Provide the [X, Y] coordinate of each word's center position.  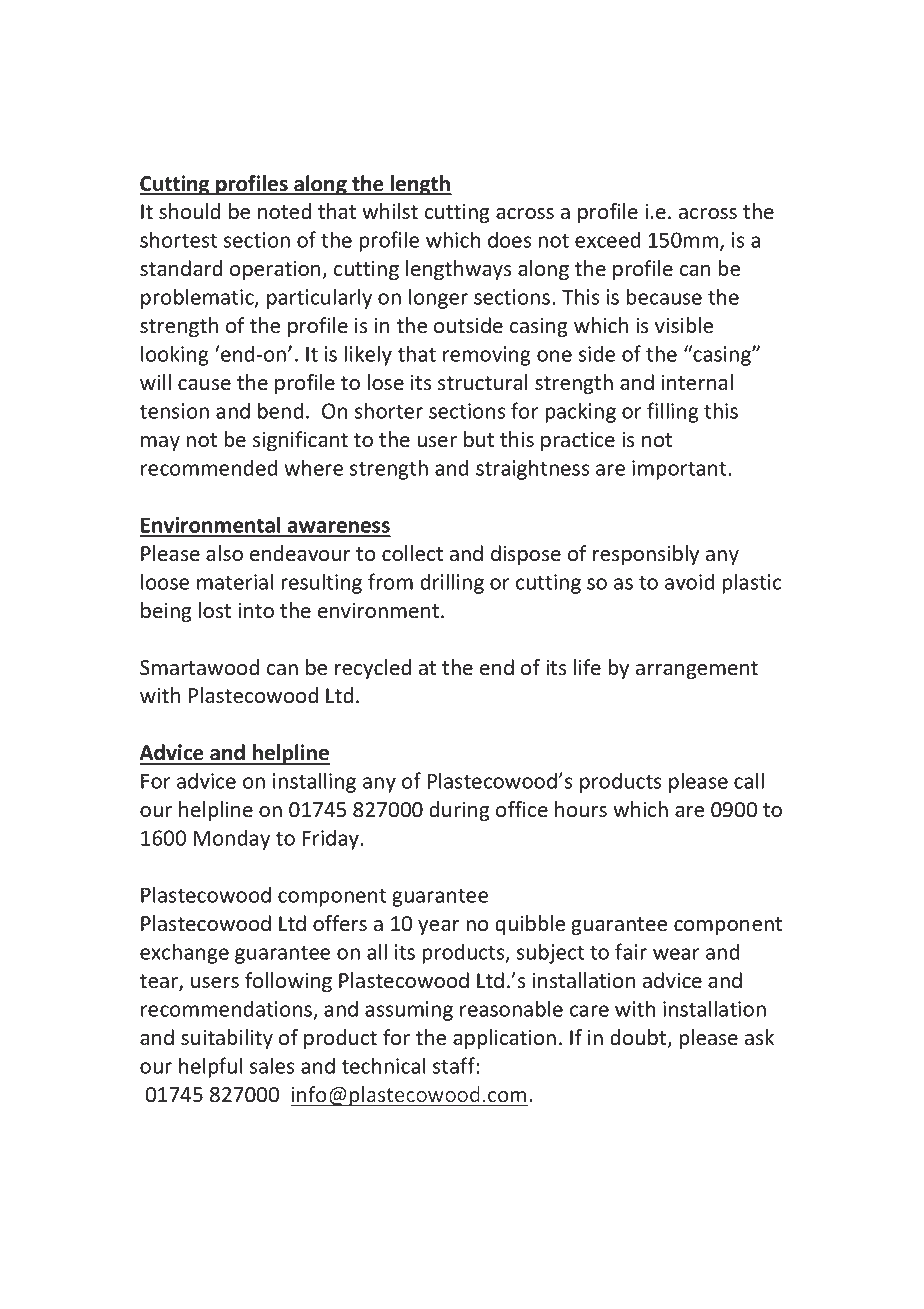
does [509, 239]
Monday [232, 839]
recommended [209, 467]
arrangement [697, 670]
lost [215, 610]
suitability [227, 1039]
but [479, 439]
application [504, 1039]
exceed [607, 239]
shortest [178, 239]
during [459, 811]
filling [673, 412]
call [749, 780]
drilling [452, 583]
